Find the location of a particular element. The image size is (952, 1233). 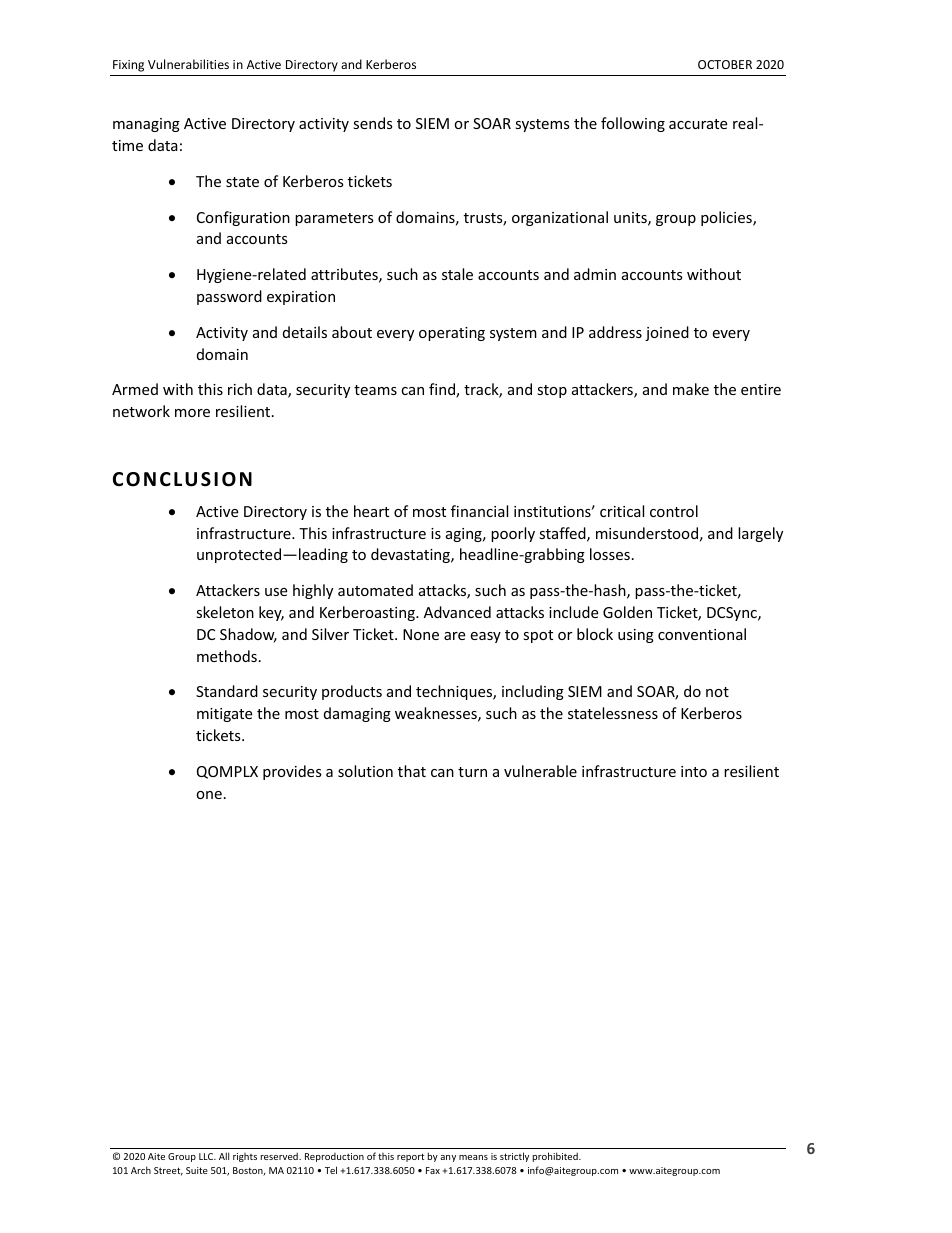

skeleton is located at coordinates (225, 612).
